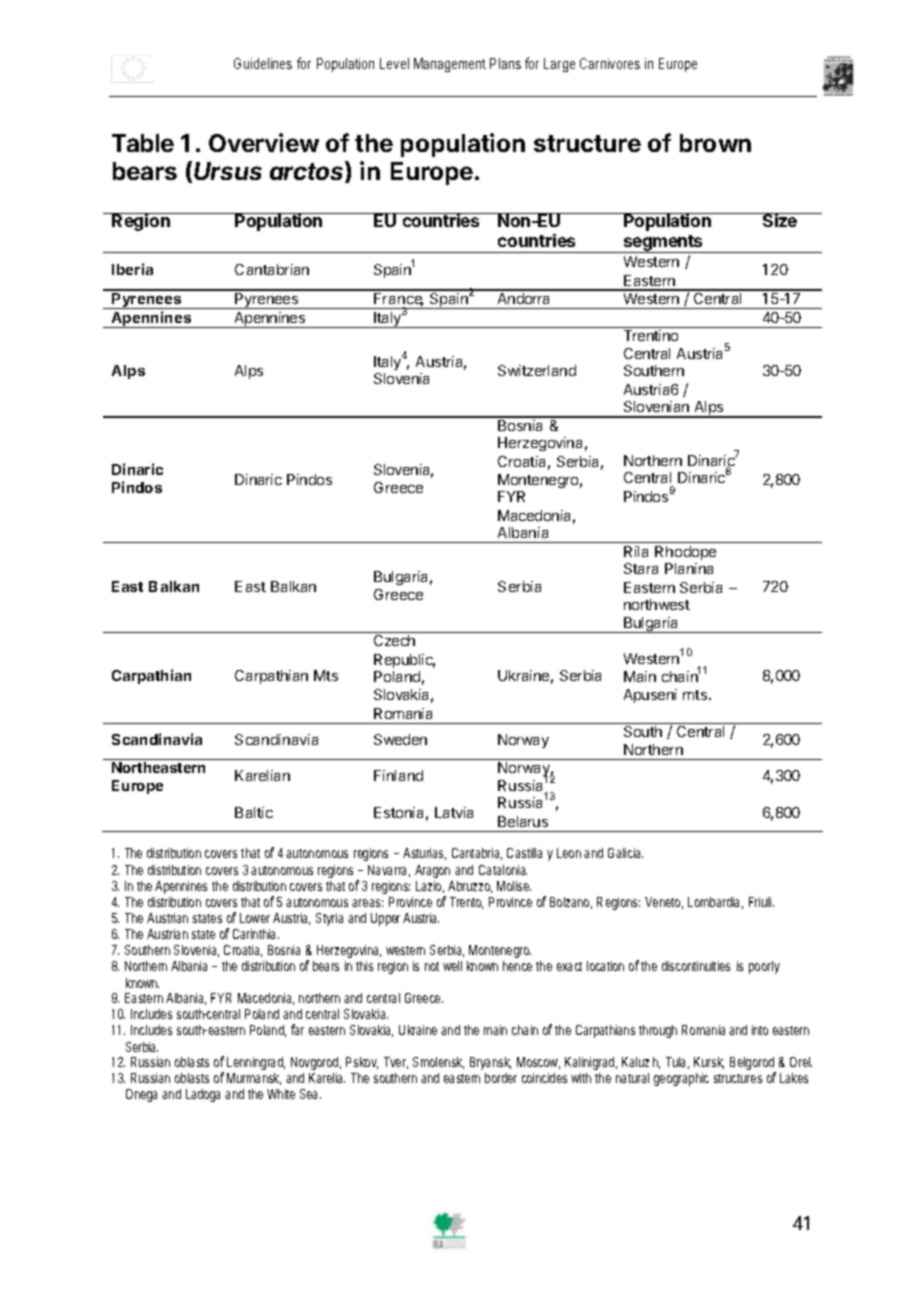  Describe the element at coordinates (641, 568) in the screenshot. I see `Stara` at that location.
